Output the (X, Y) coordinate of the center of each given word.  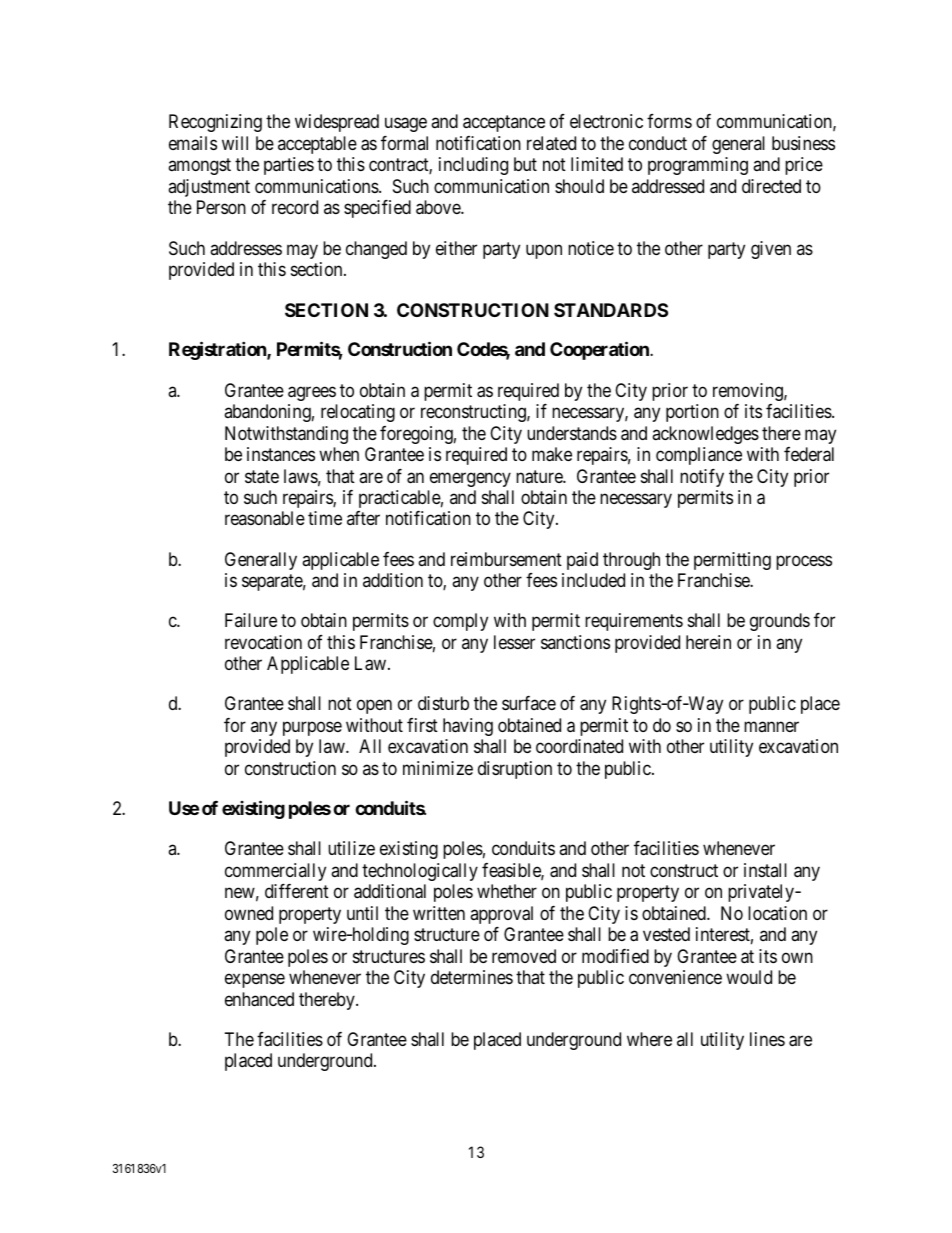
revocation (263, 642)
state (262, 477)
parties (289, 166)
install (765, 870)
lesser (514, 642)
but (525, 164)
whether (507, 891)
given (771, 250)
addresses (246, 248)
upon (544, 251)
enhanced (259, 999)
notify (702, 478)
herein (708, 642)
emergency (470, 479)
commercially (275, 872)
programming (698, 166)
